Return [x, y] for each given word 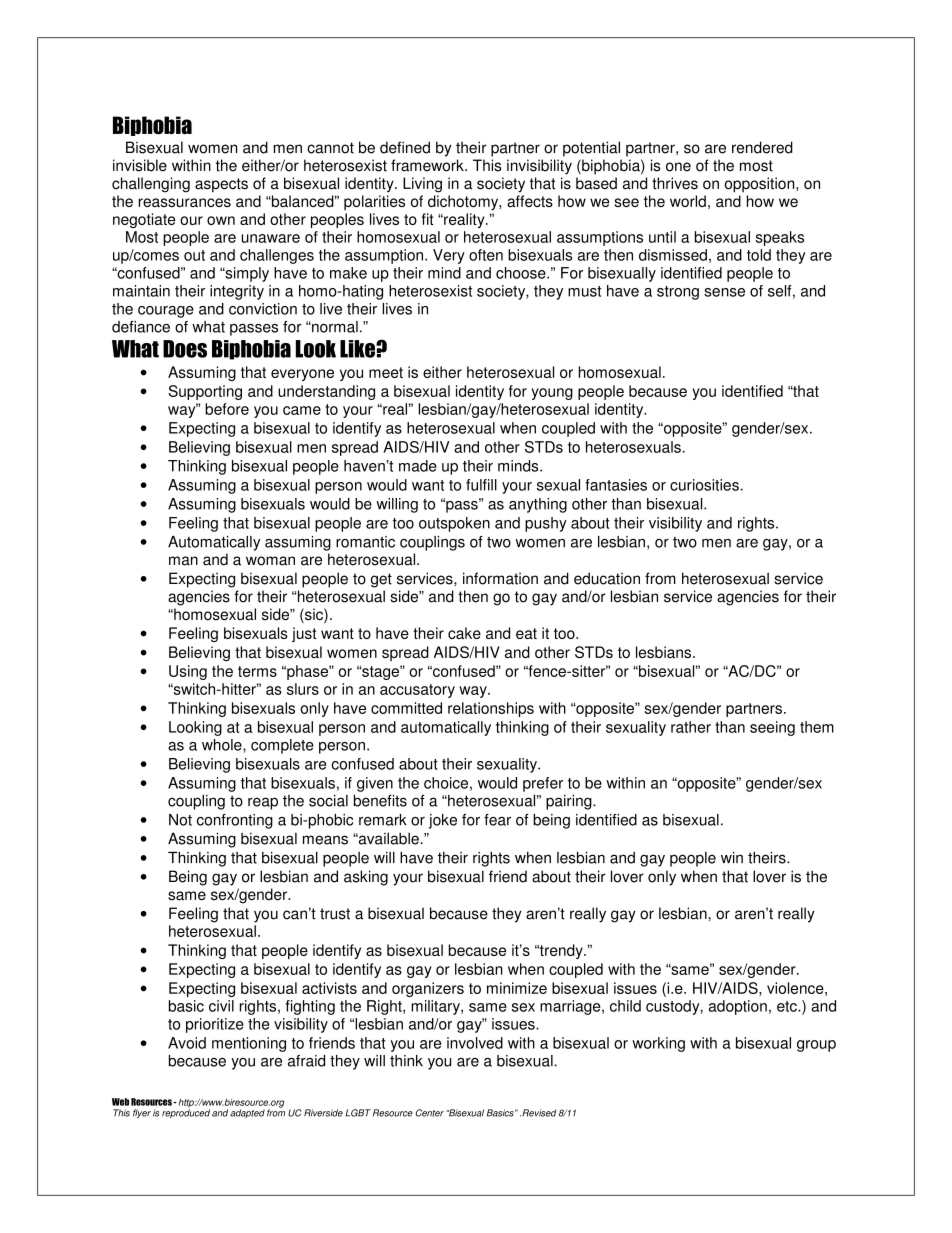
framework [428, 165]
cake [464, 633]
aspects [221, 185]
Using [188, 672]
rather [691, 727]
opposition [761, 185]
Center [430, 1113]
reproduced [186, 1112]
